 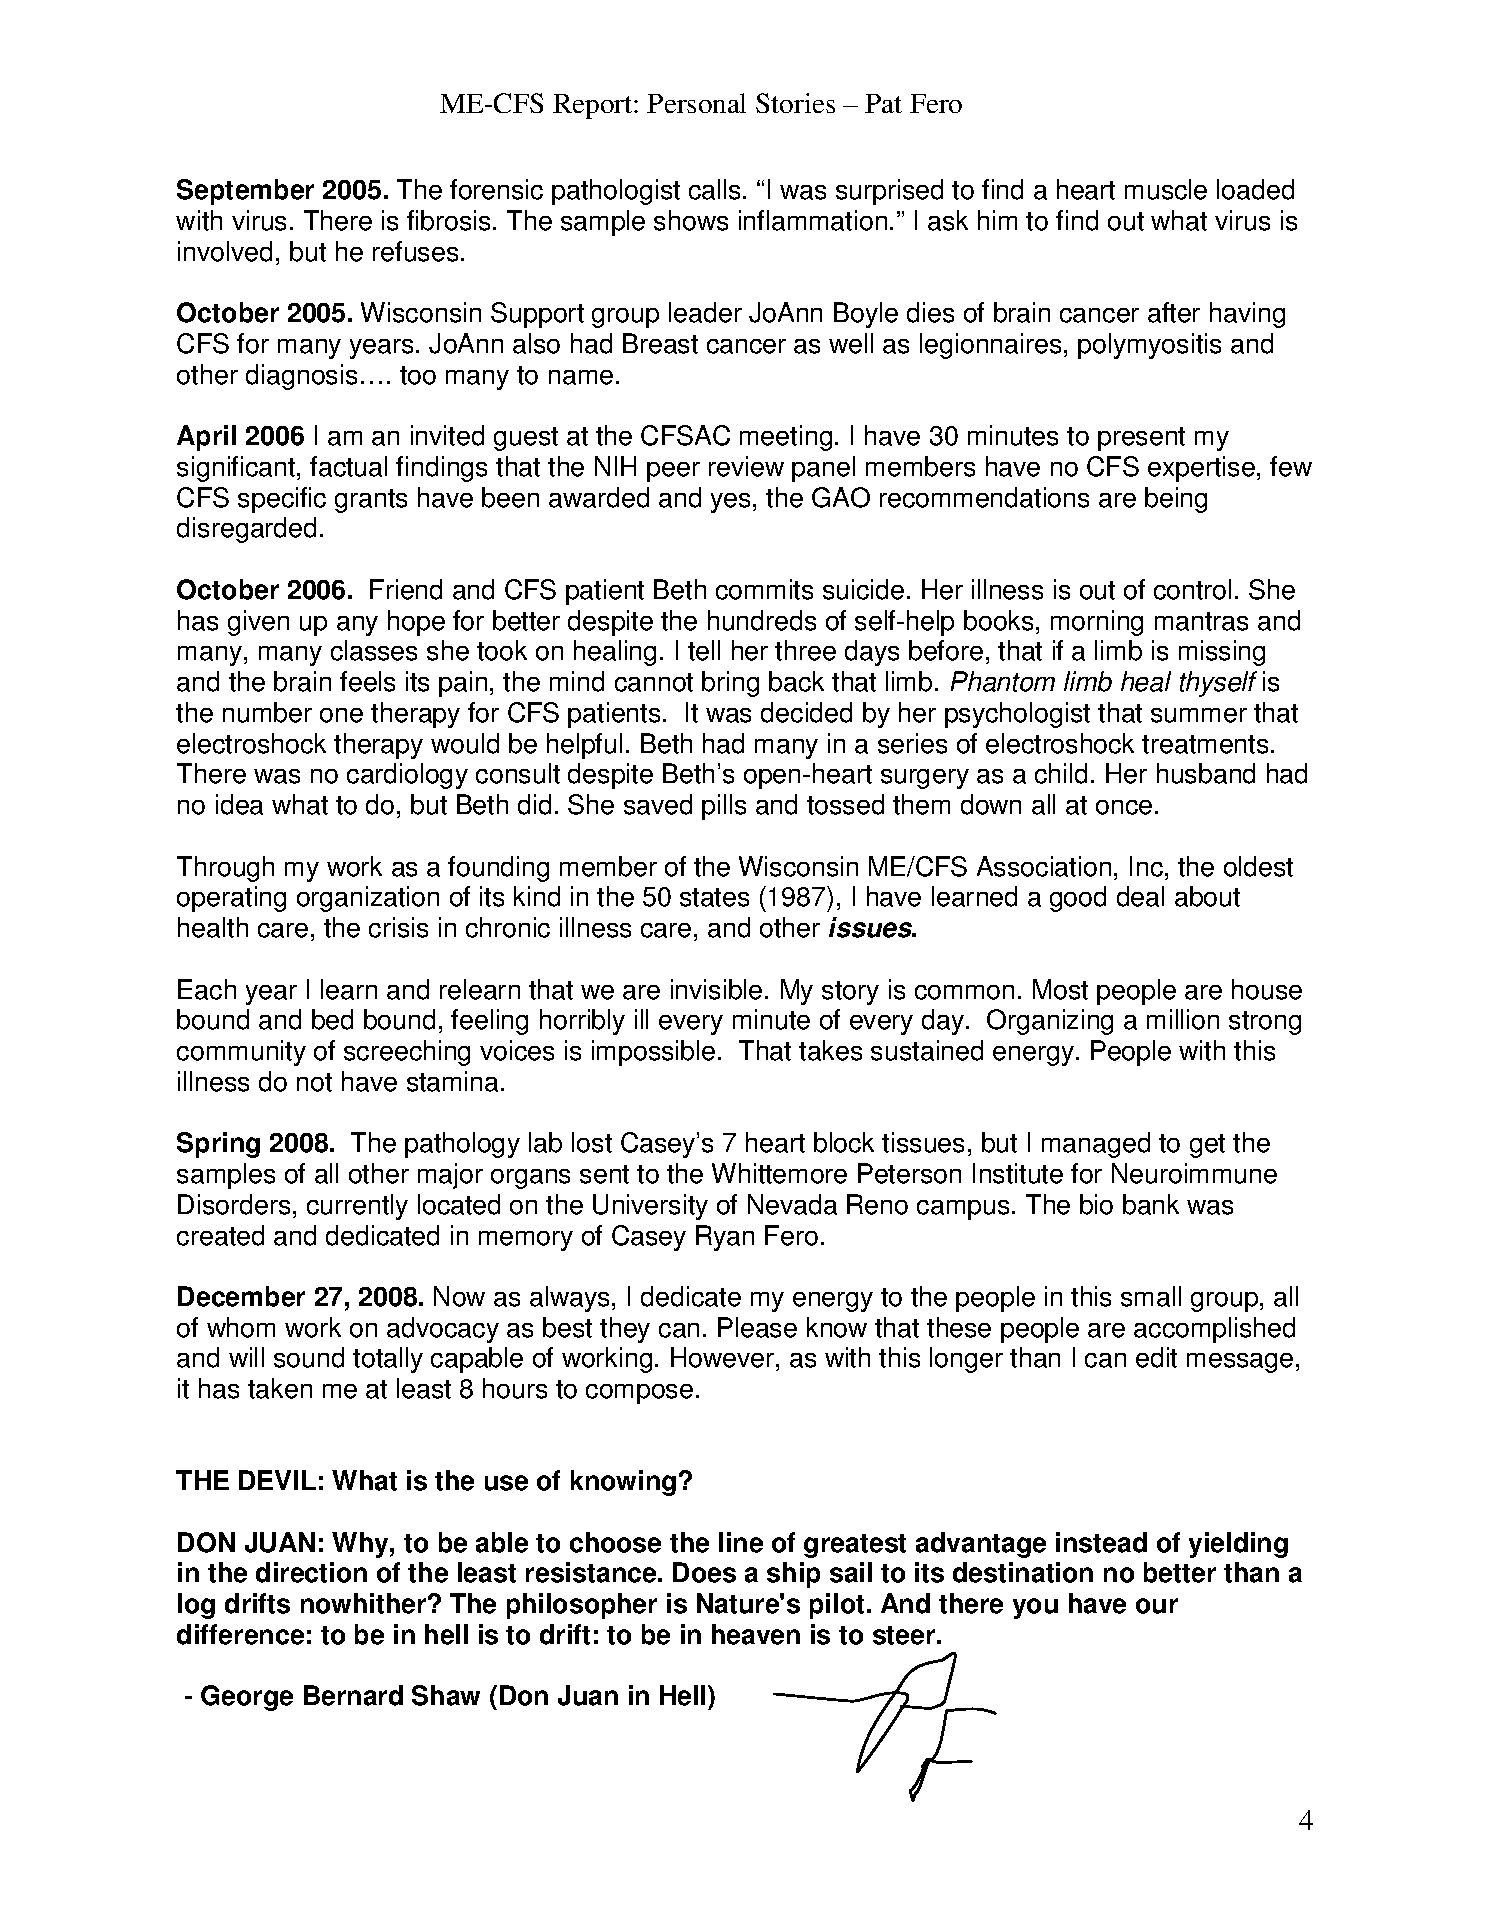 I want to click on Bernard, so click(x=353, y=1695).
